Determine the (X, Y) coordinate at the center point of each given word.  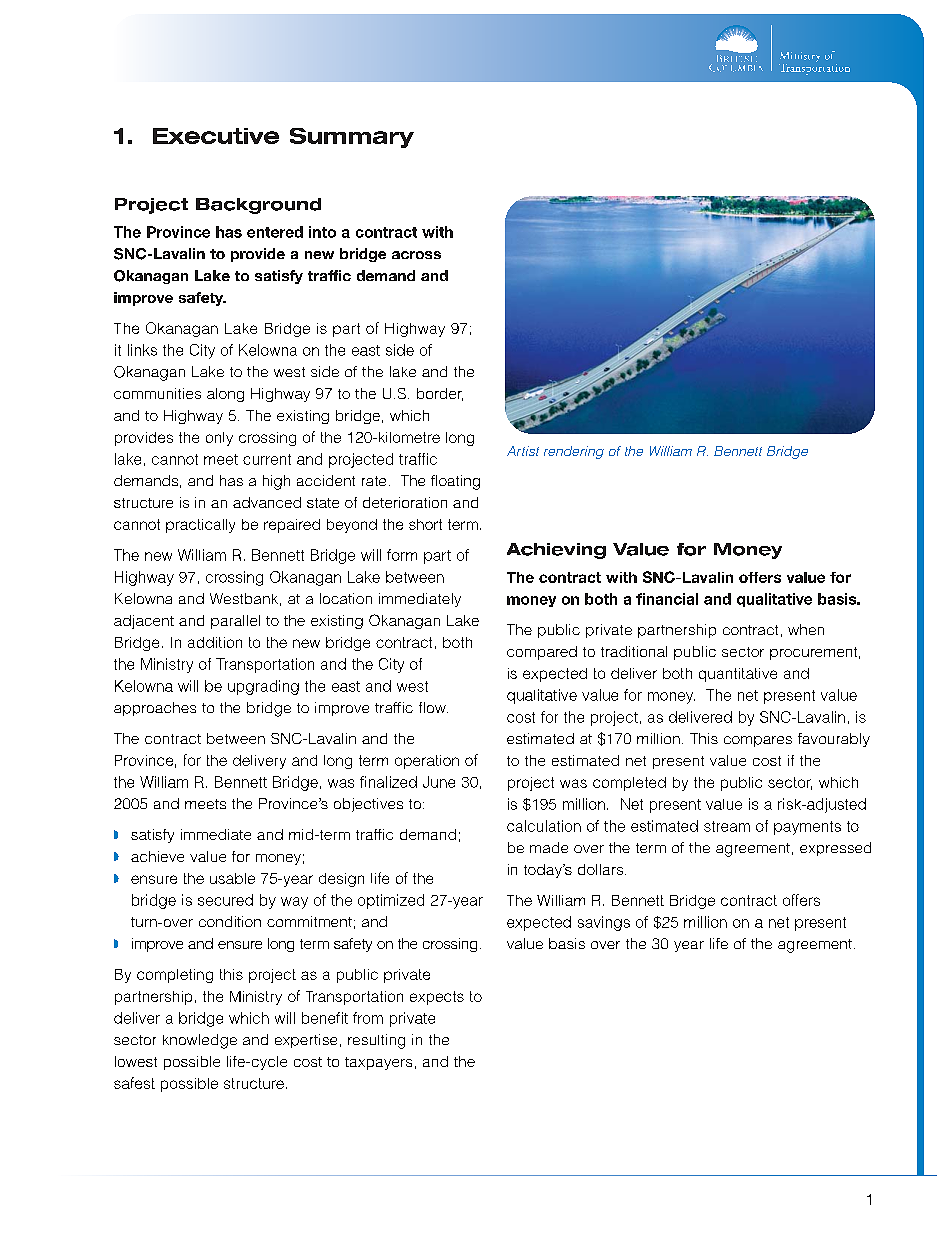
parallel (235, 622)
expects (437, 998)
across (416, 255)
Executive (216, 136)
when (806, 629)
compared (542, 653)
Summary (352, 138)
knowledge (200, 1041)
